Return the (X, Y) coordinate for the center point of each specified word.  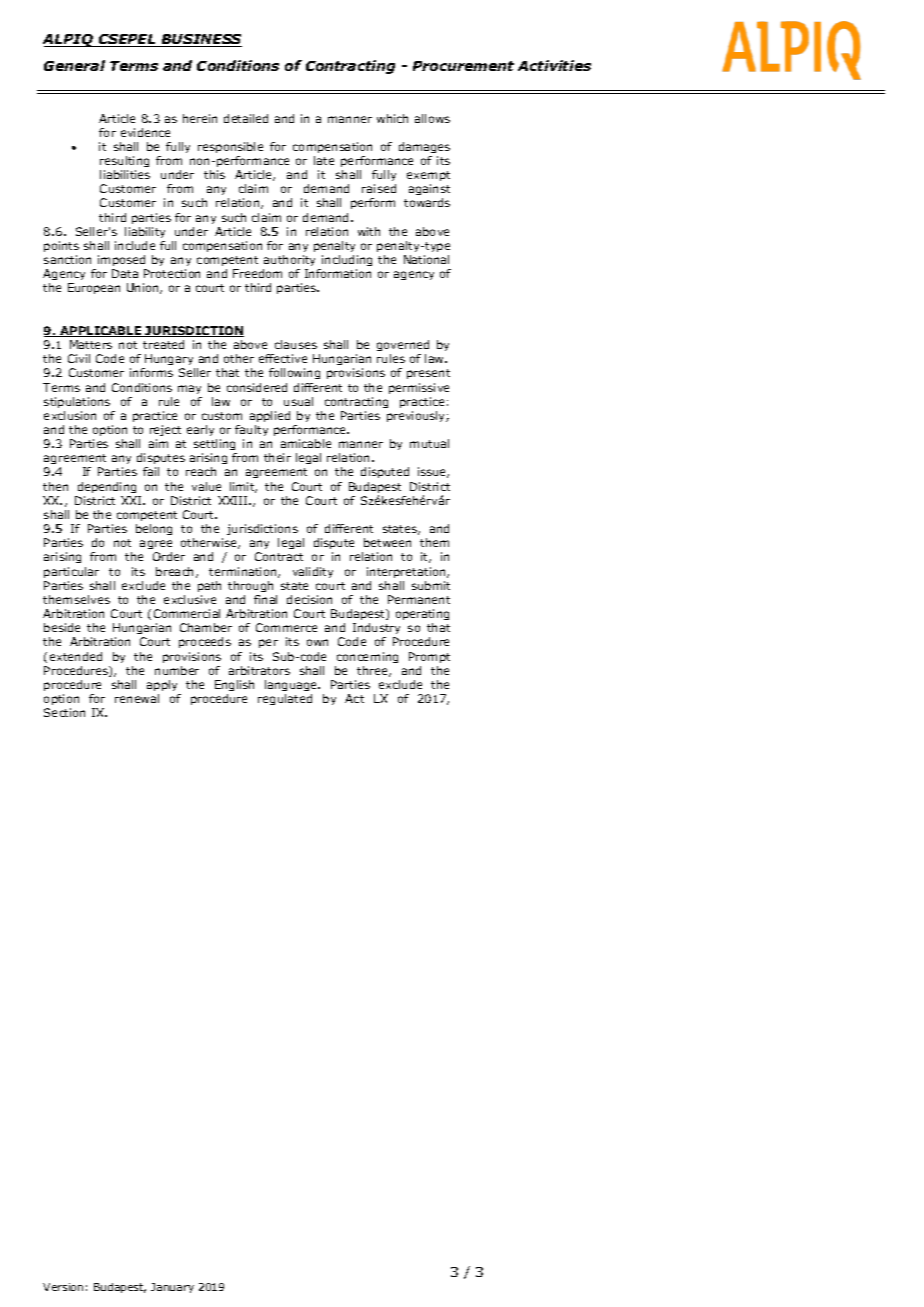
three (373, 671)
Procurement (463, 66)
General (74, 65)
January (172, 1288)
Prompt (429, 657)
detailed (246, 118)
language (292, 685)
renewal (137, 698)
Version (63, 1287)
